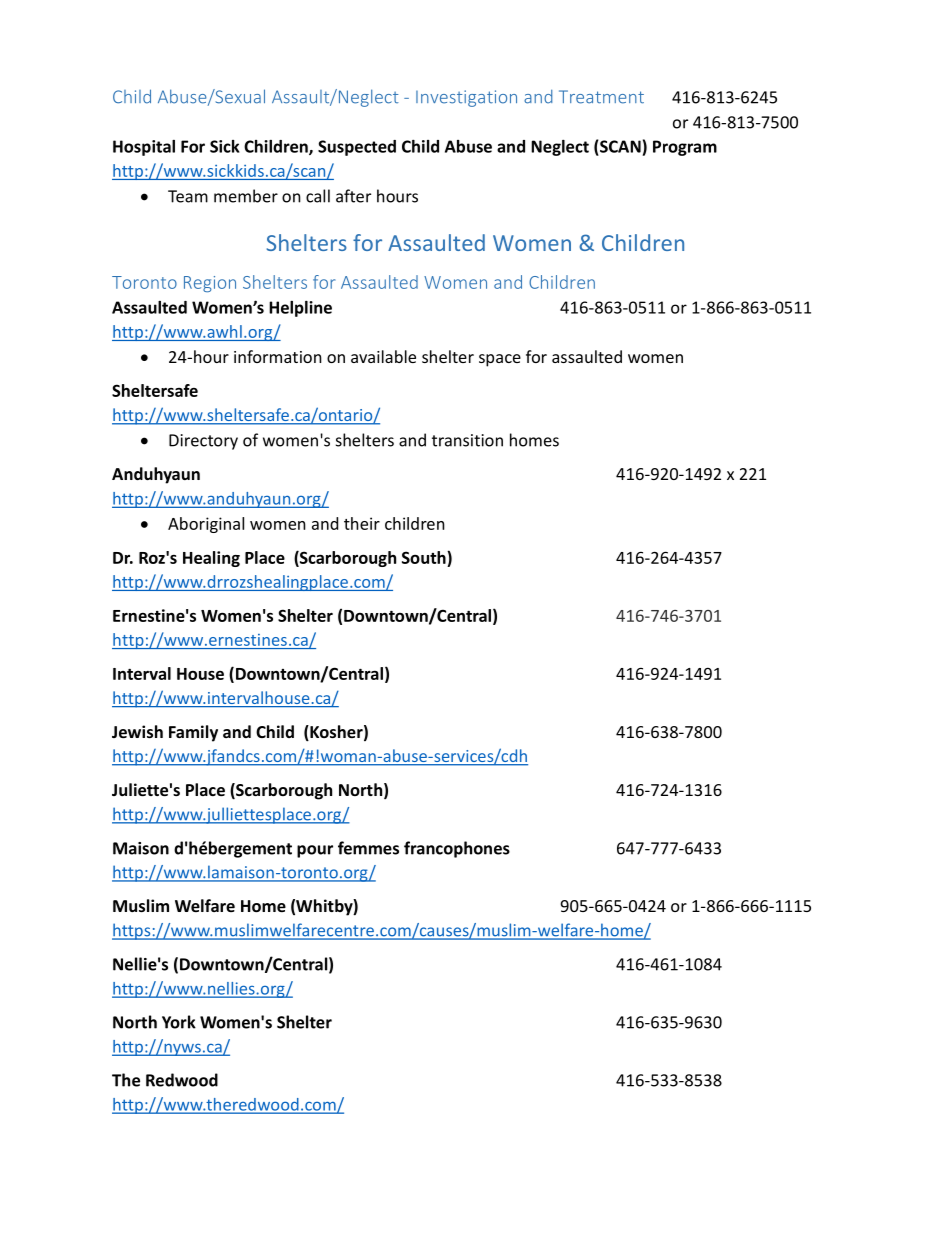 The width and height of the screenshot is (952, 1233). I want to click on Suspected, so click(357, 148).
